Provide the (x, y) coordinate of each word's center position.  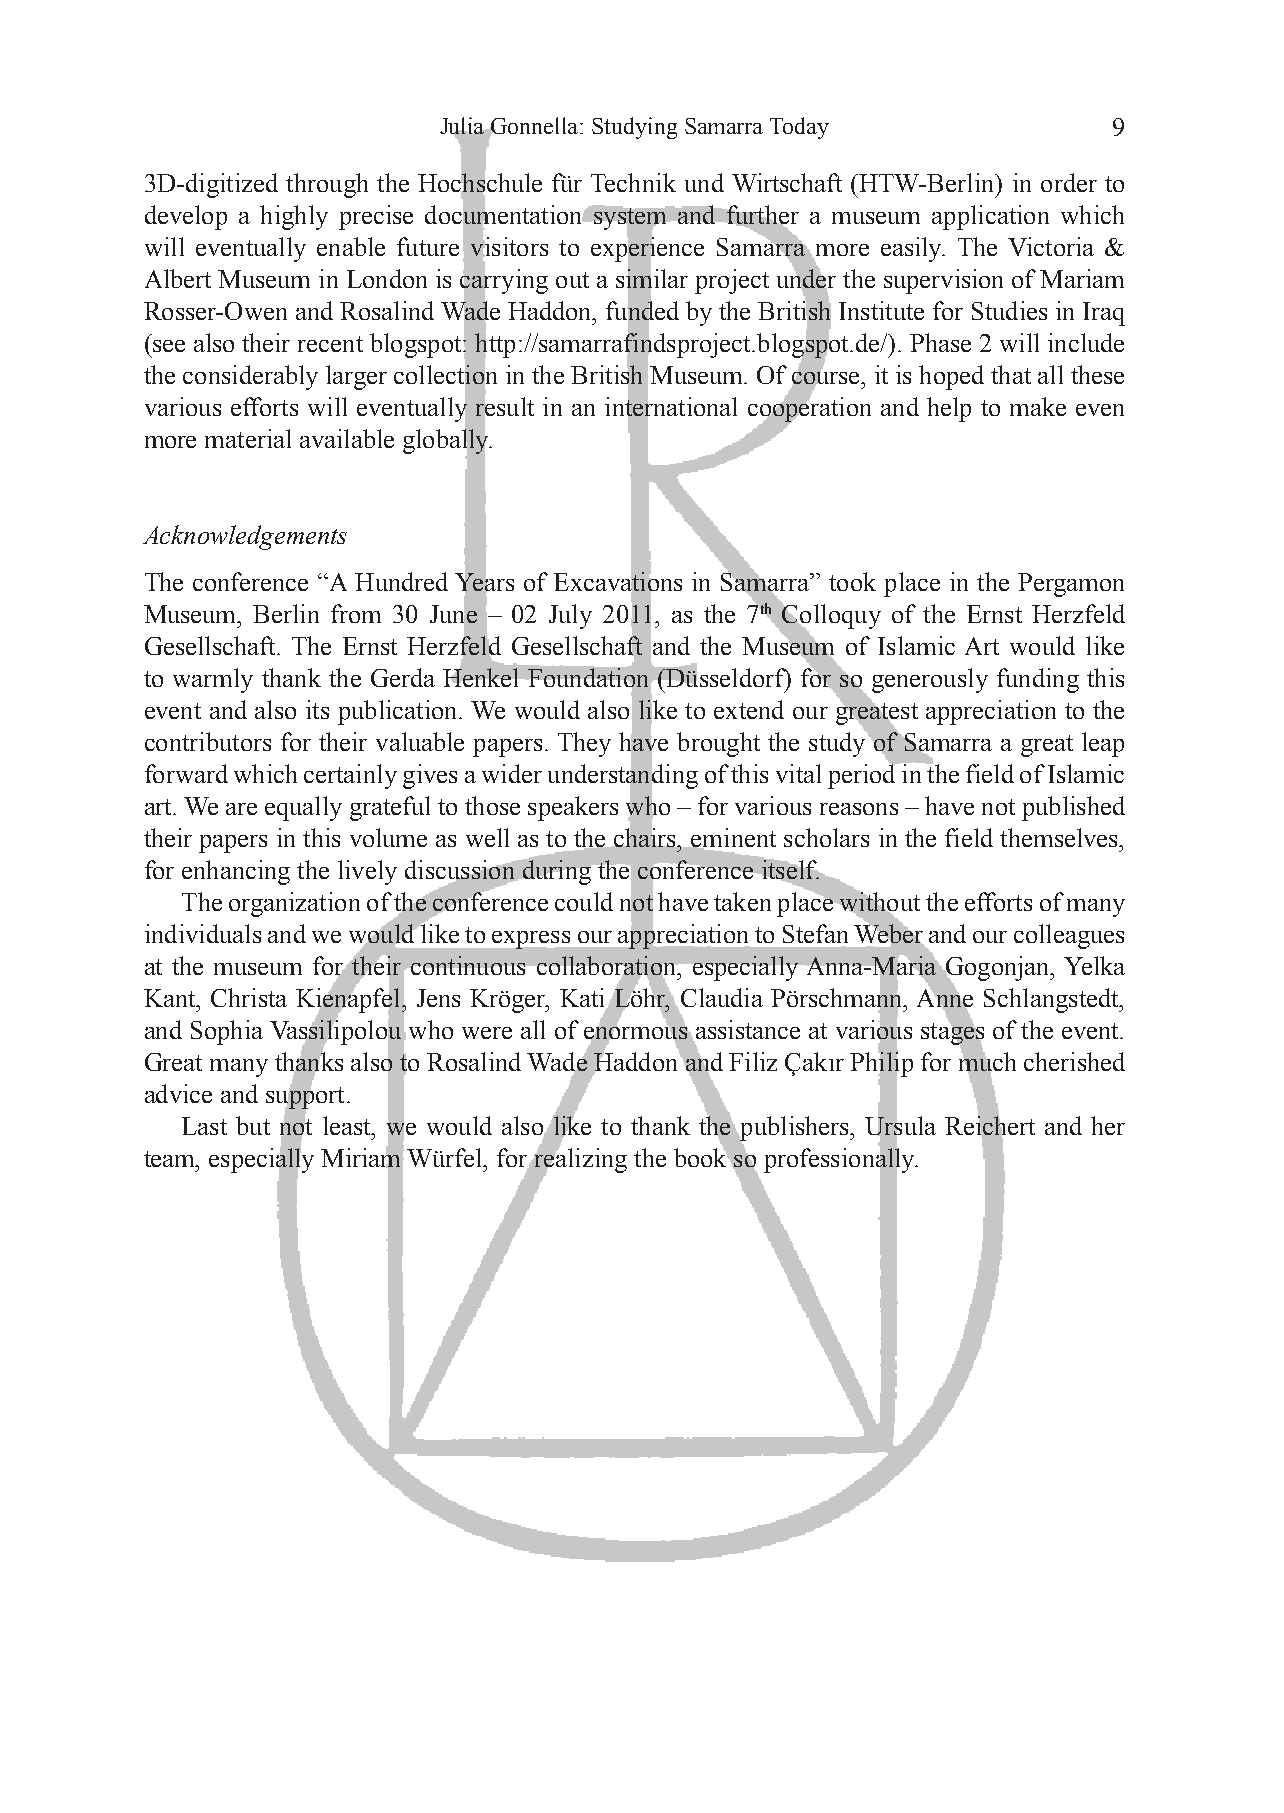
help (949, 409)
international (671, 407)
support (305, 1097)
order (1069, 182)
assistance (746, 1031)
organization (294, 904)
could (584, 901)
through (327, 185)
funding (1038, 680)
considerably (250, 377)
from (356, 613)
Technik (633, 182)
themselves (1060, 837)
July (570, 616)
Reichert (990, 1126)
